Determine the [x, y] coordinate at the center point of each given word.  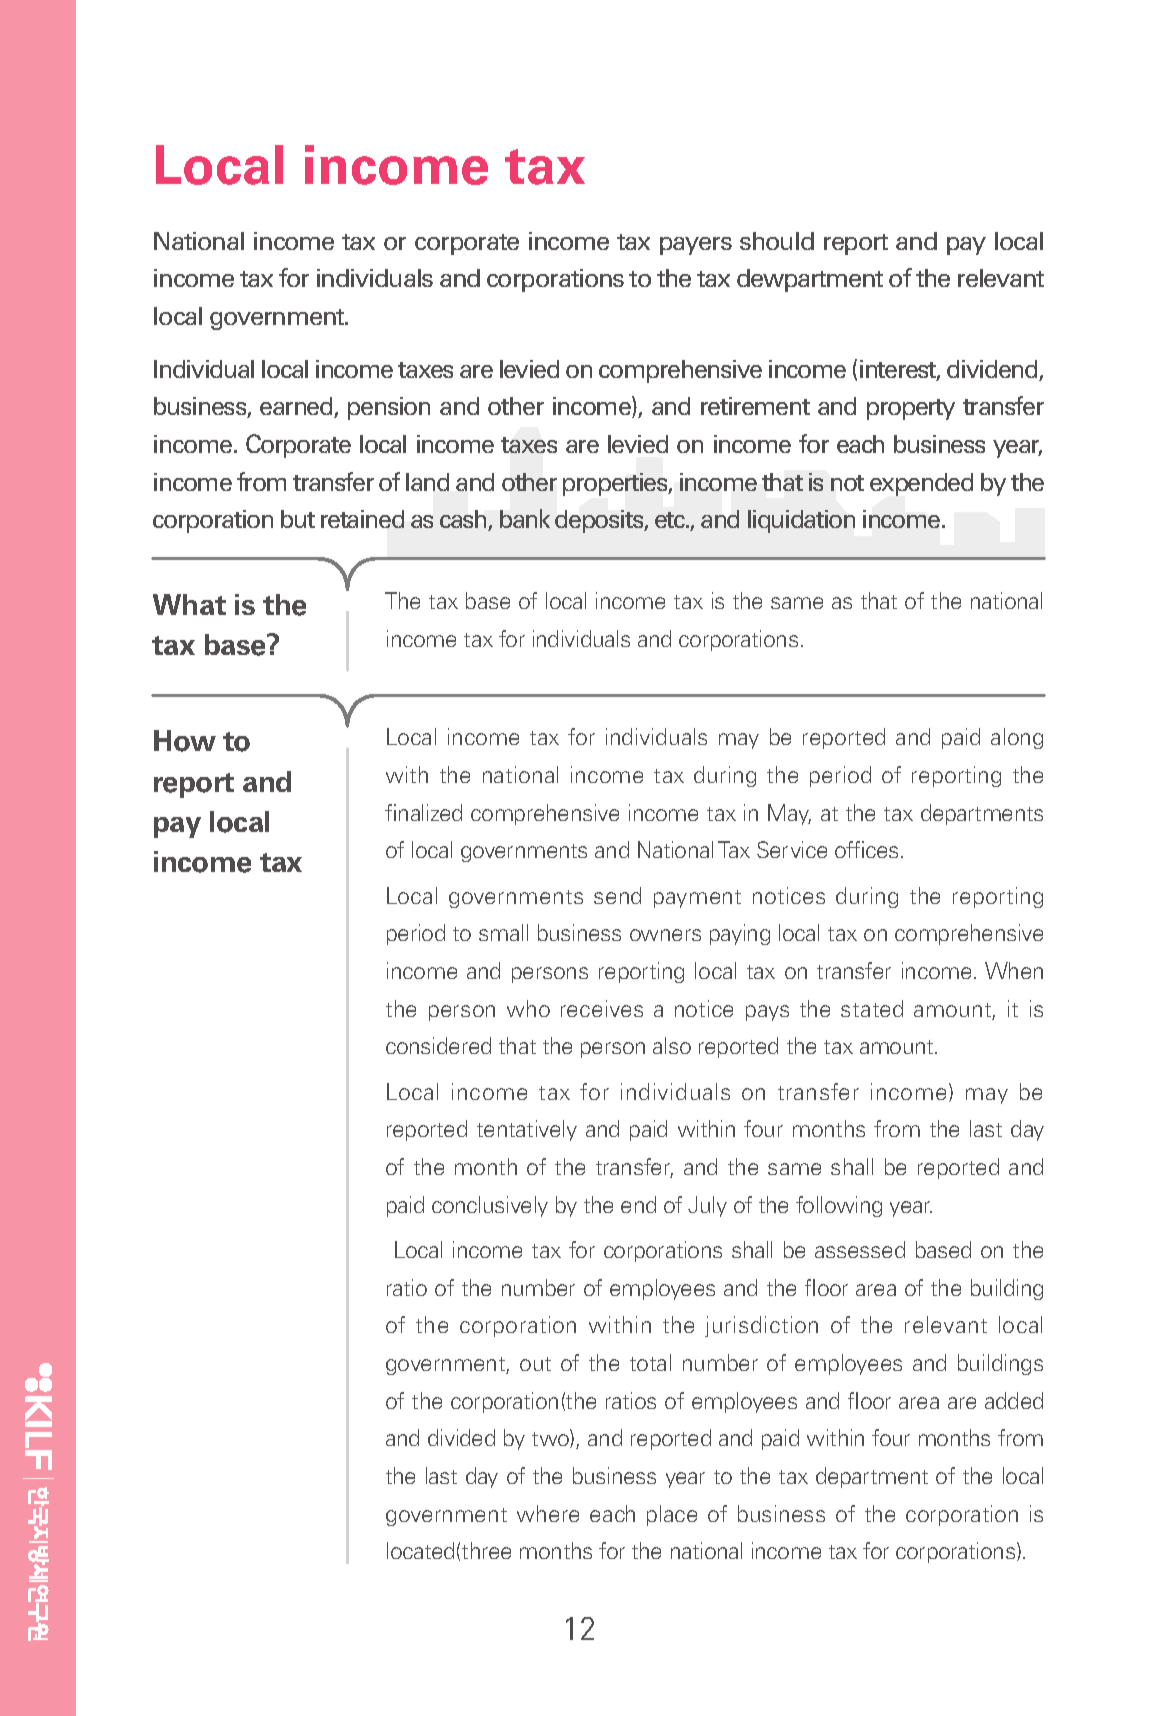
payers [696, 246]
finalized [423, 812]
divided [461, 1437]
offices [866, 849]
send [617, 895]
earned [297, 407]
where [548, 1513]
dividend [993, 370]
